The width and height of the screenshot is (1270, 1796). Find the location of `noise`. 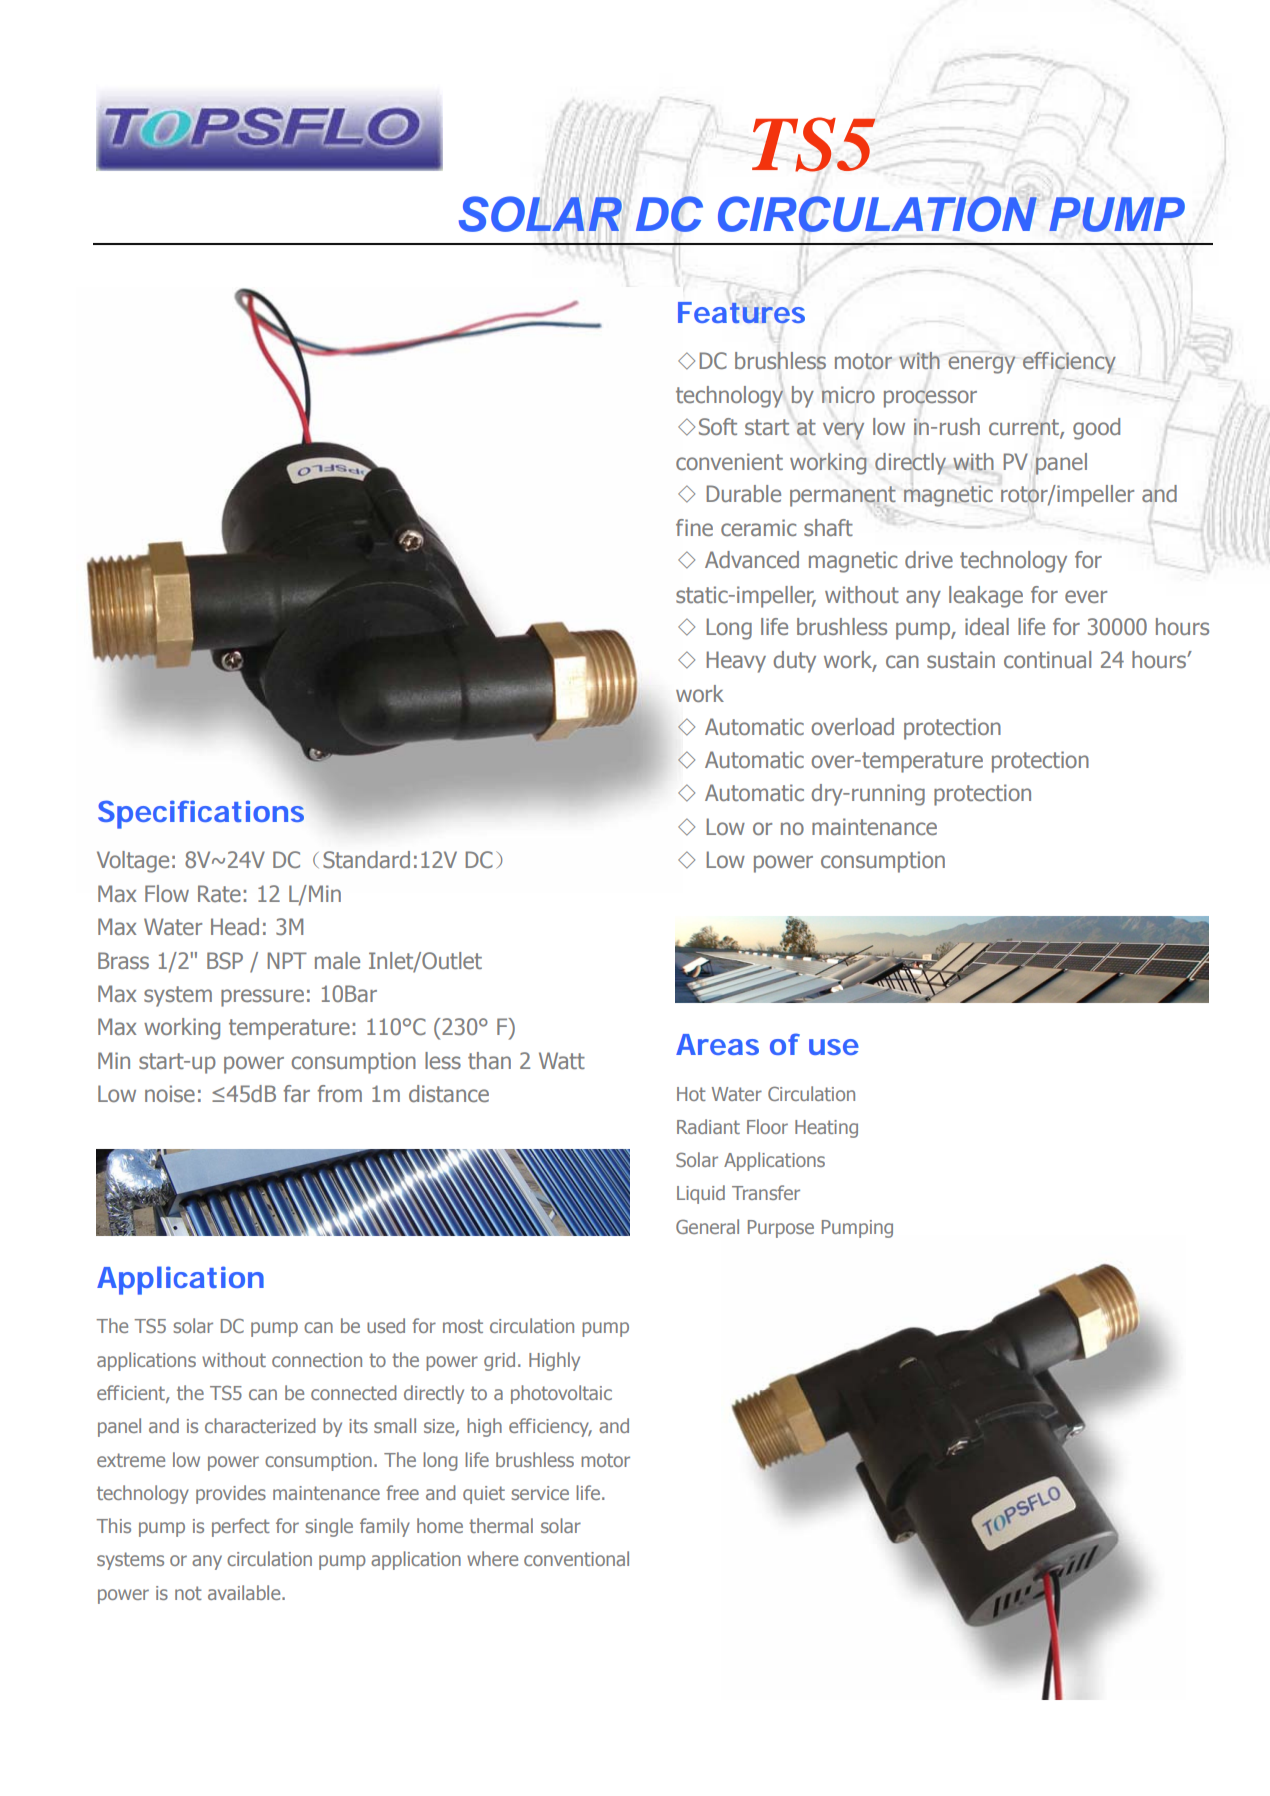

noise is located at coordinates (170, 1093).
